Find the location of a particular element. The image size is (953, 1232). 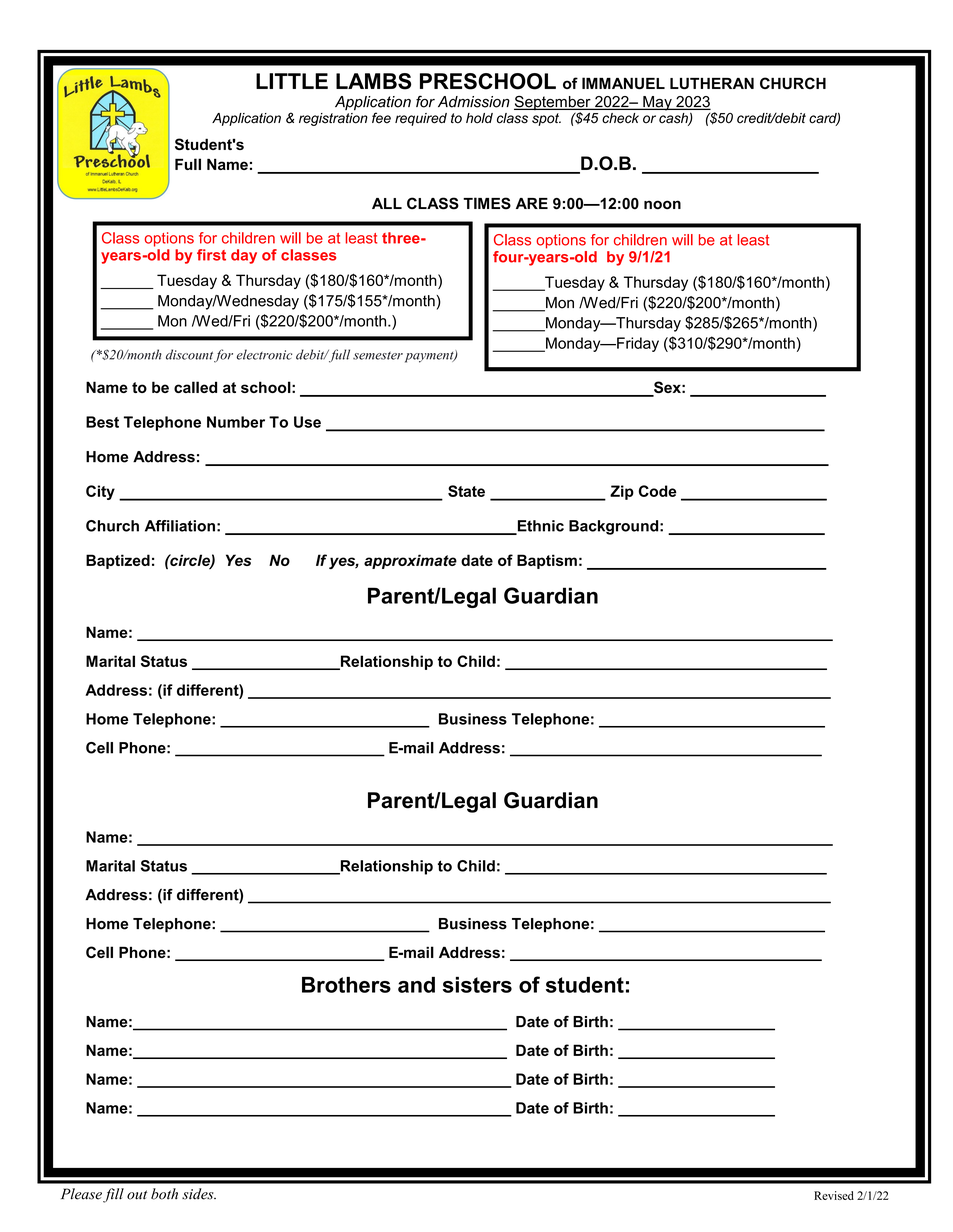

Baptized is located at coordinates (118, 561).
